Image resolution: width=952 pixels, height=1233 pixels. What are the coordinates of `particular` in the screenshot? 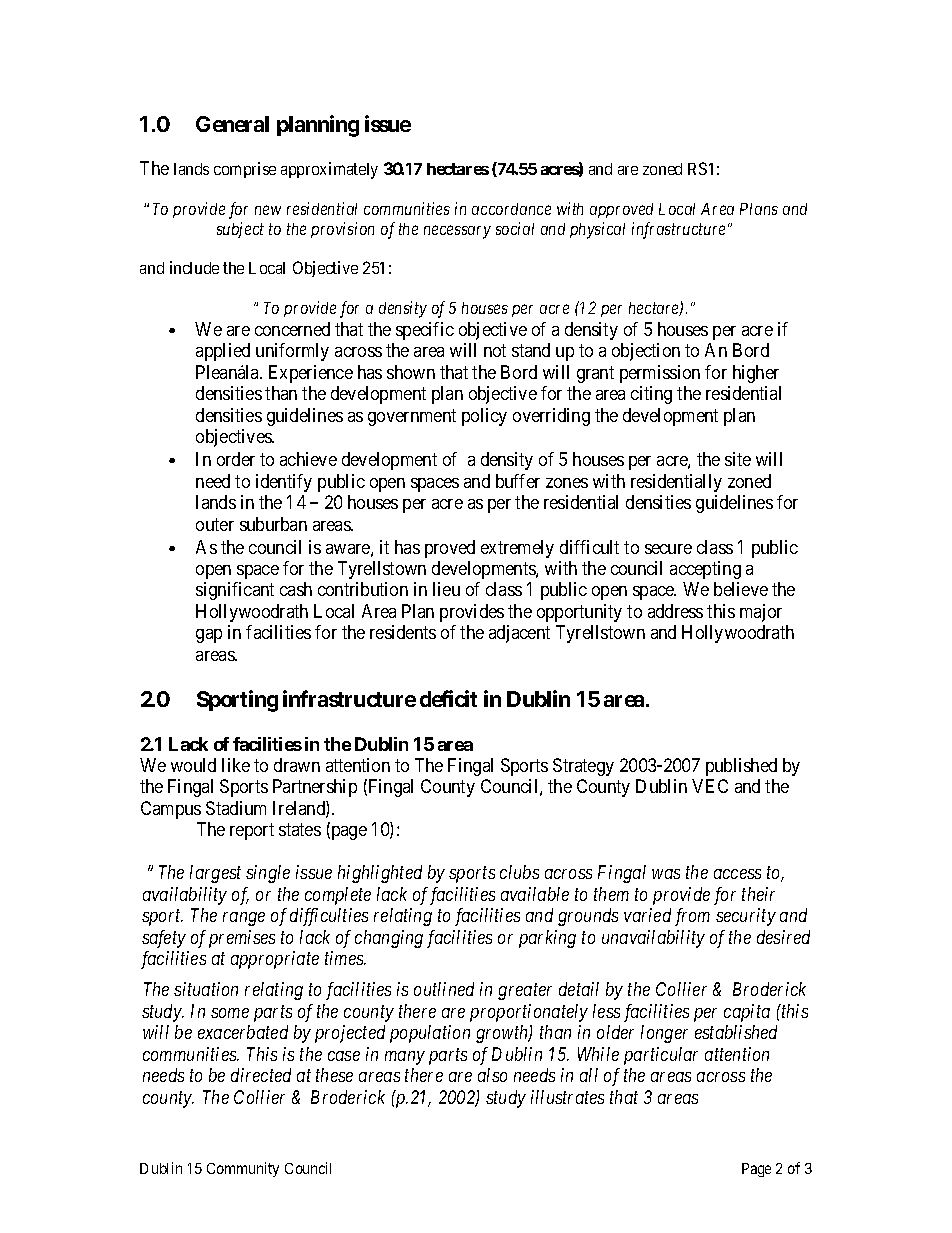 It's located at (661, 1056).
